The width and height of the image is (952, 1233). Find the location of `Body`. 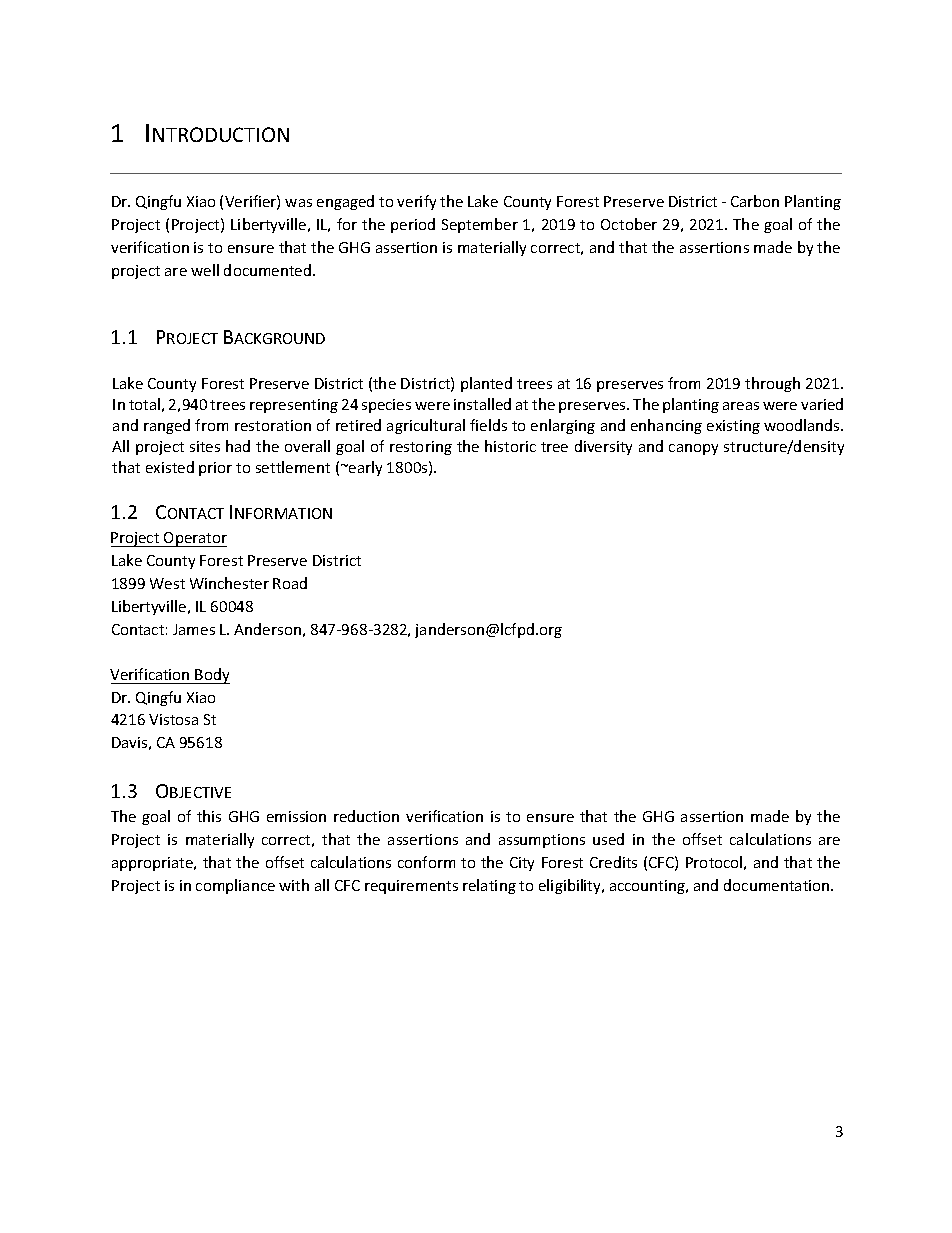

Body is located at coordinates (212, 676).
